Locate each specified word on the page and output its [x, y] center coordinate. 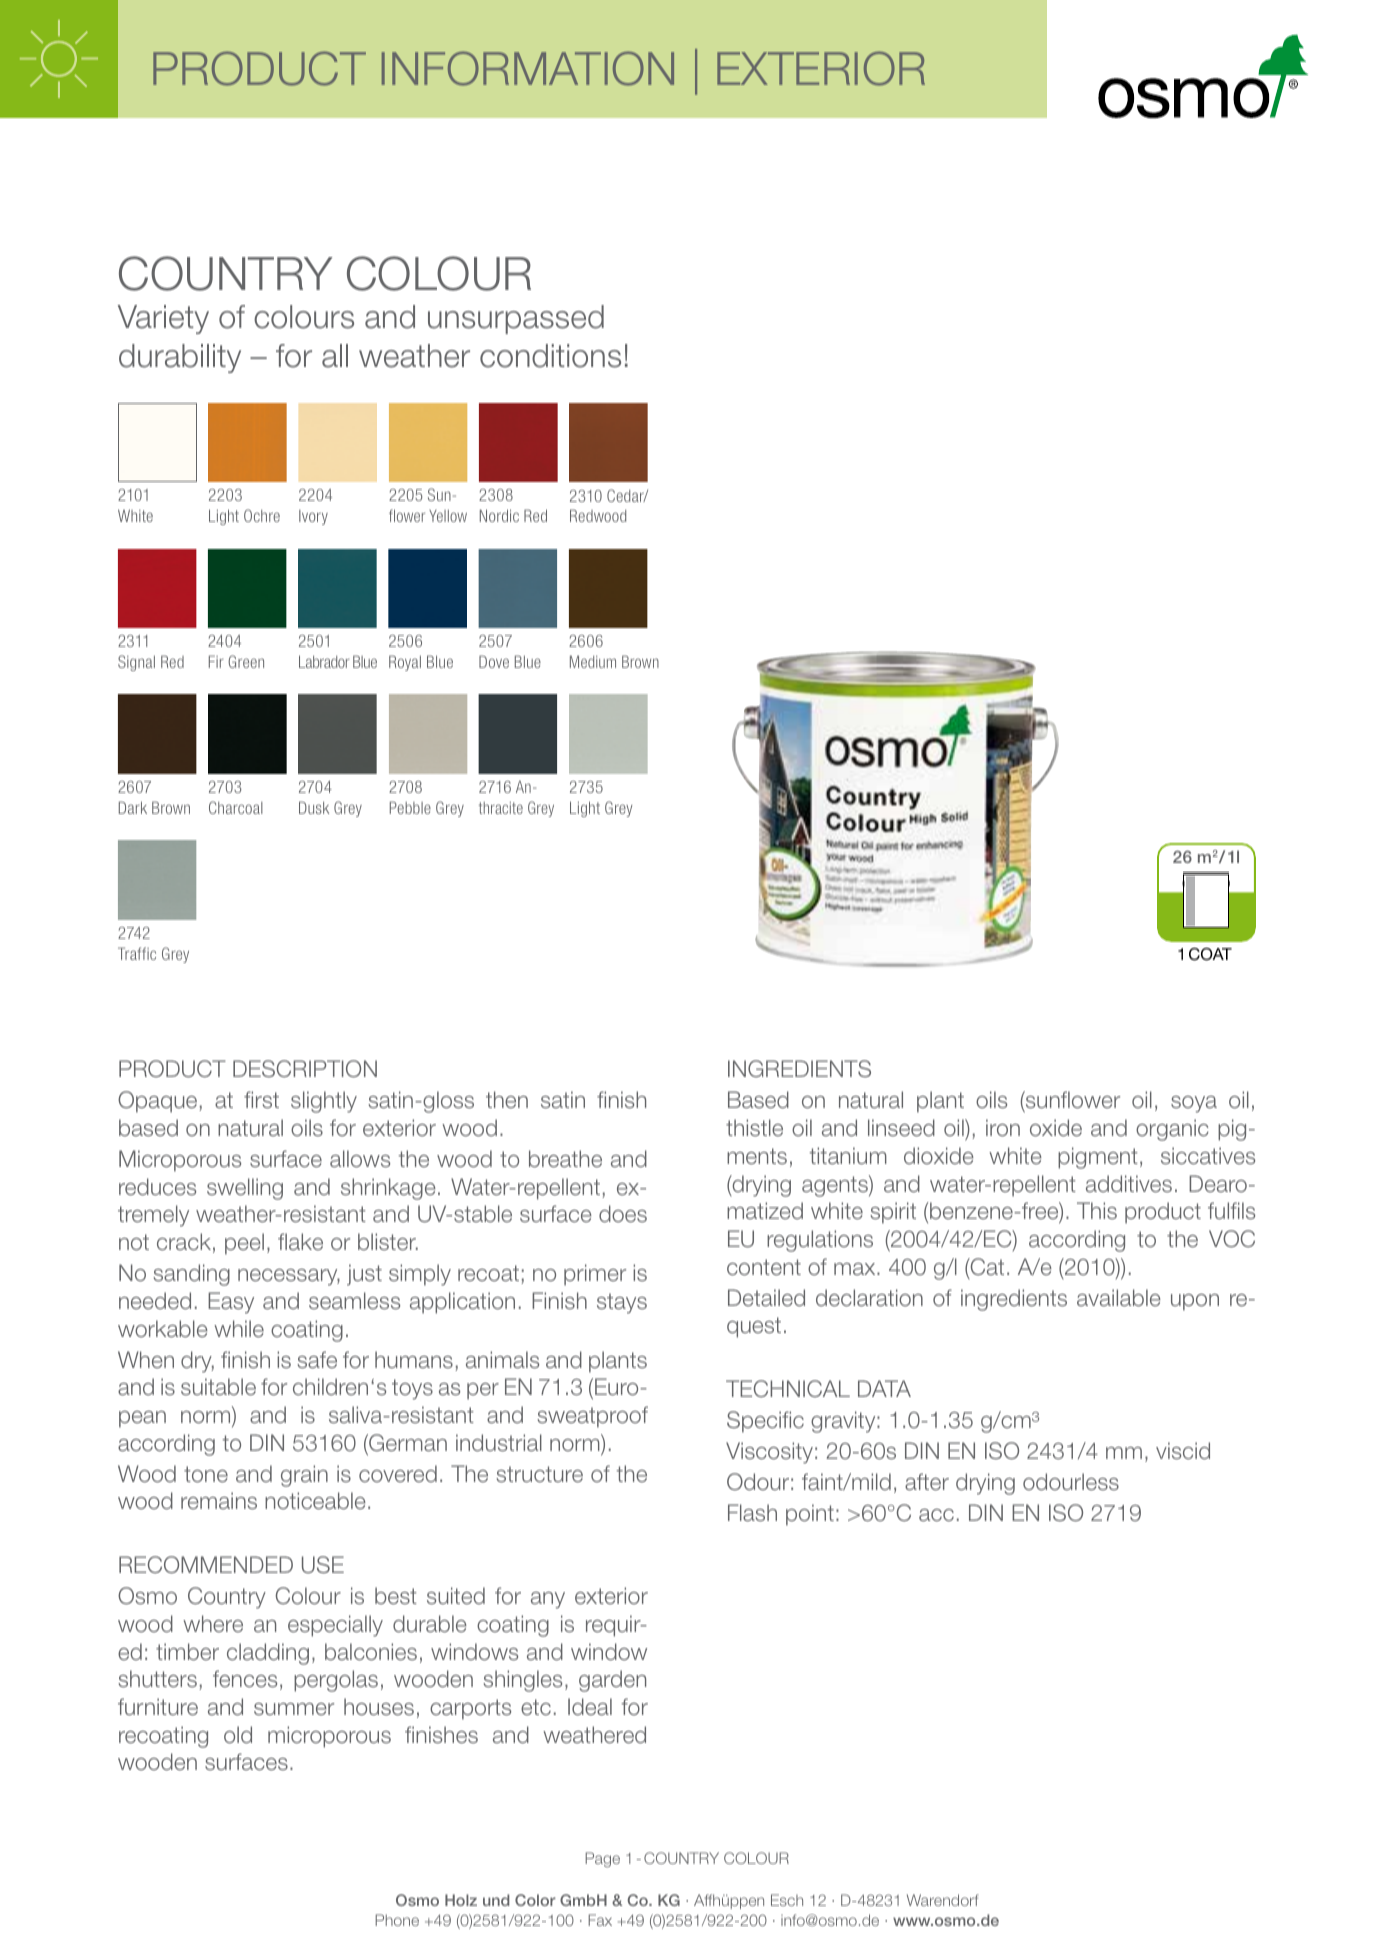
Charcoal [236, 807]
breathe [565, 1159]
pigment [1098, 1158]
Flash [752, 1513]
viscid [1183, 1451]
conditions [550, 356]
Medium [593, 661]
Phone [397, 1920]
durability [180, 358]
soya [1194, 1104]
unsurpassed [516, 319]
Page [602, 1859]
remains [219, 1501]
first [261, 1100]
